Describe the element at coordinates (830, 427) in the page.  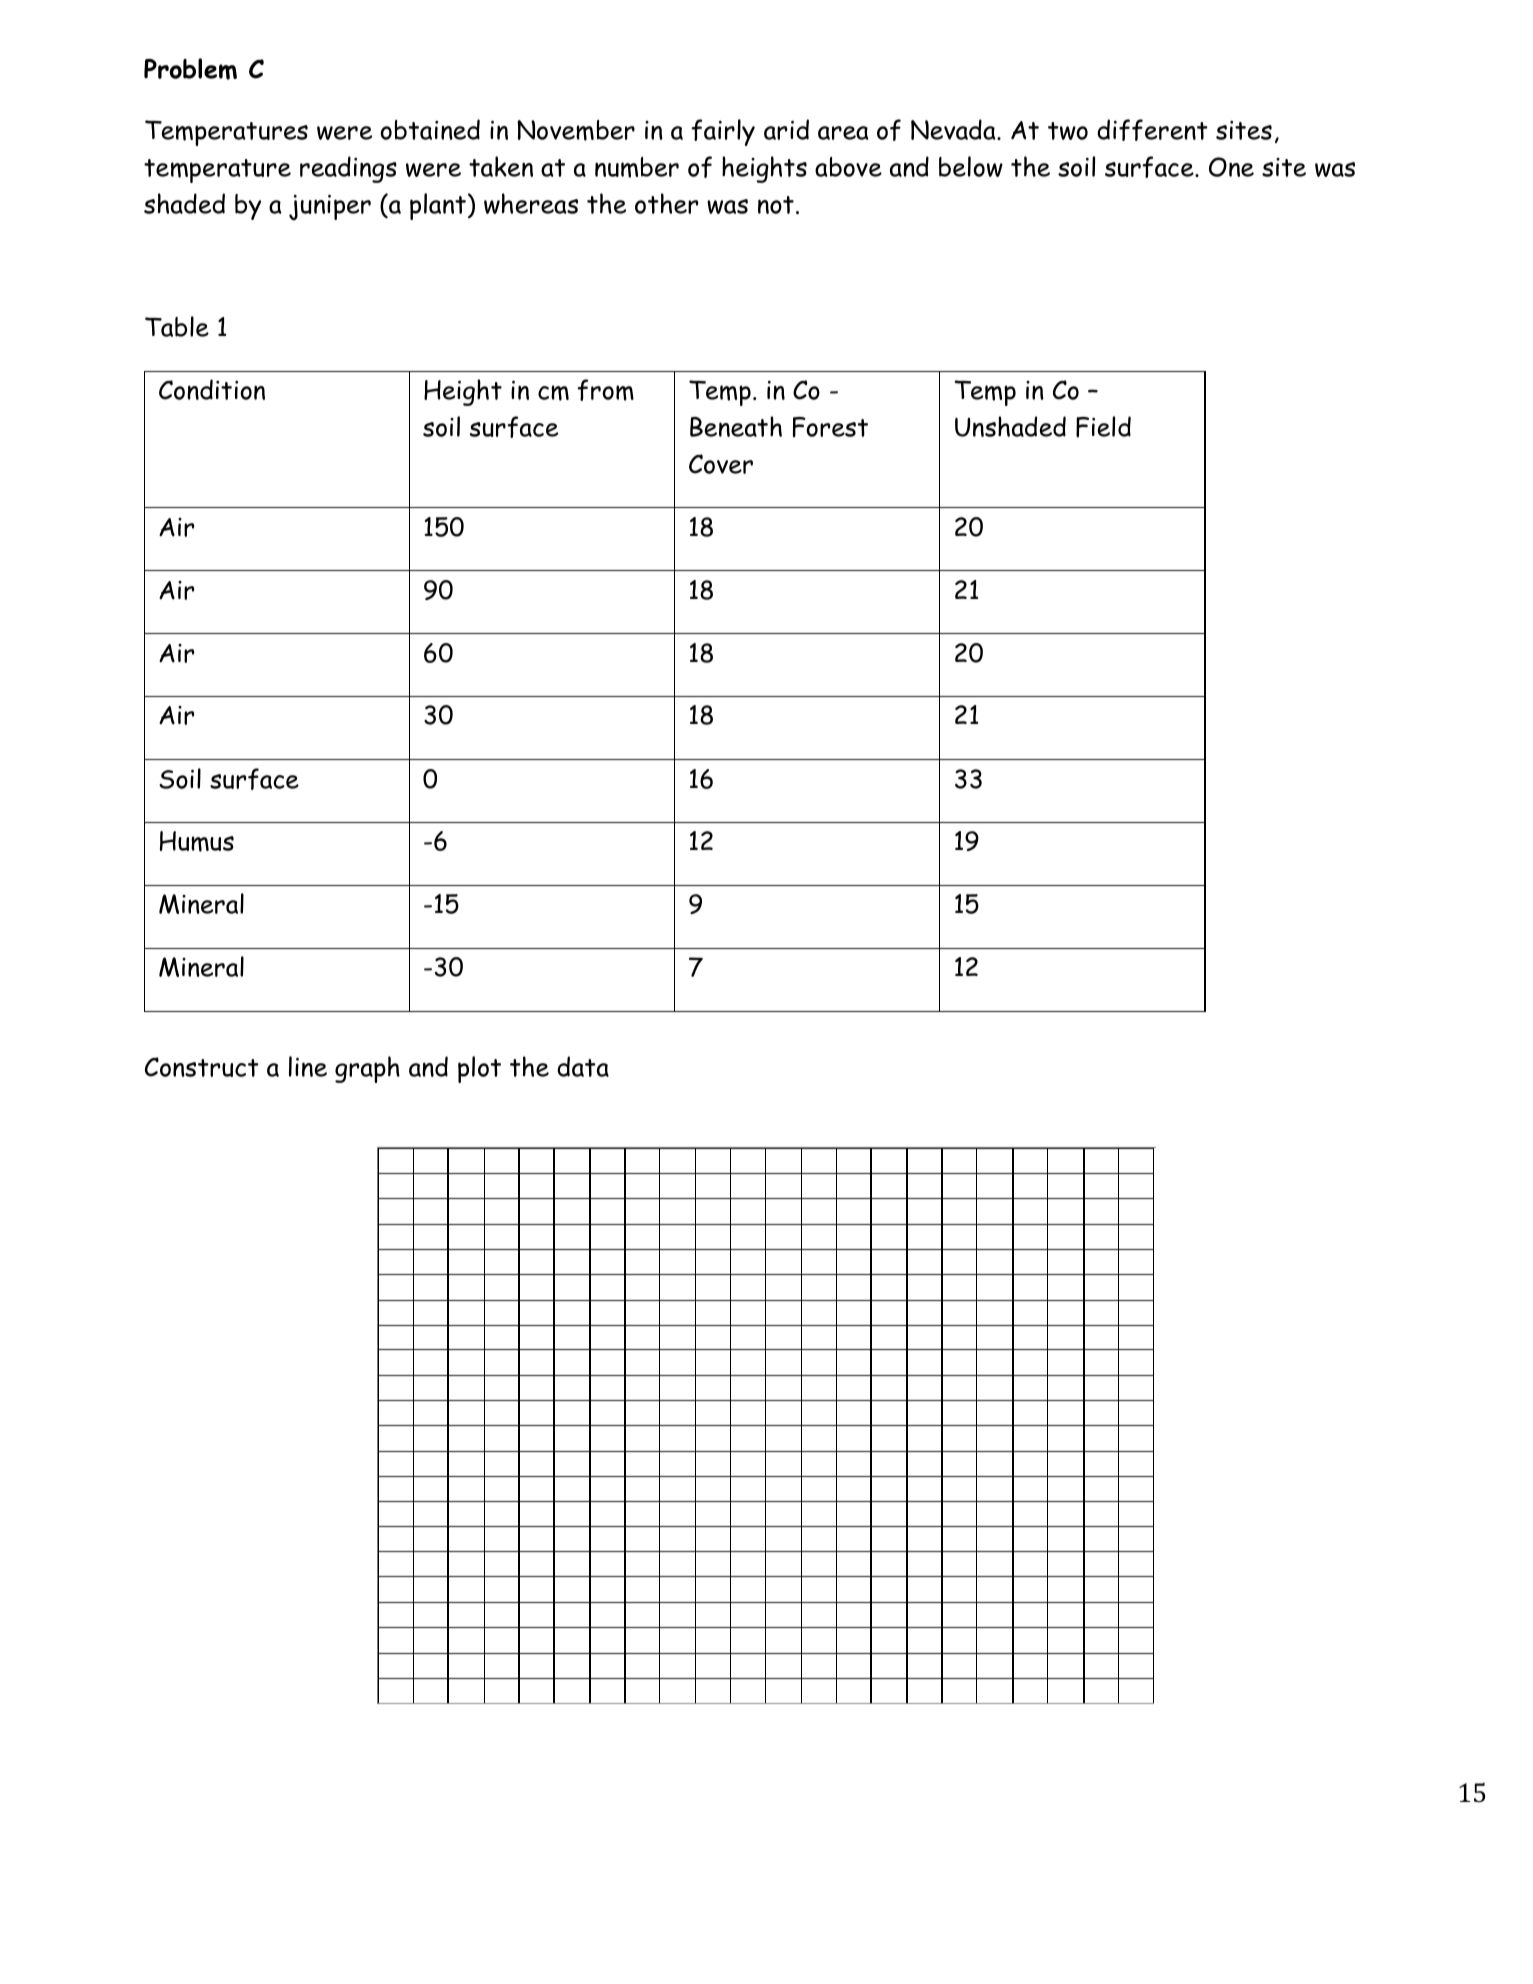
I see `Forest` at that location.
